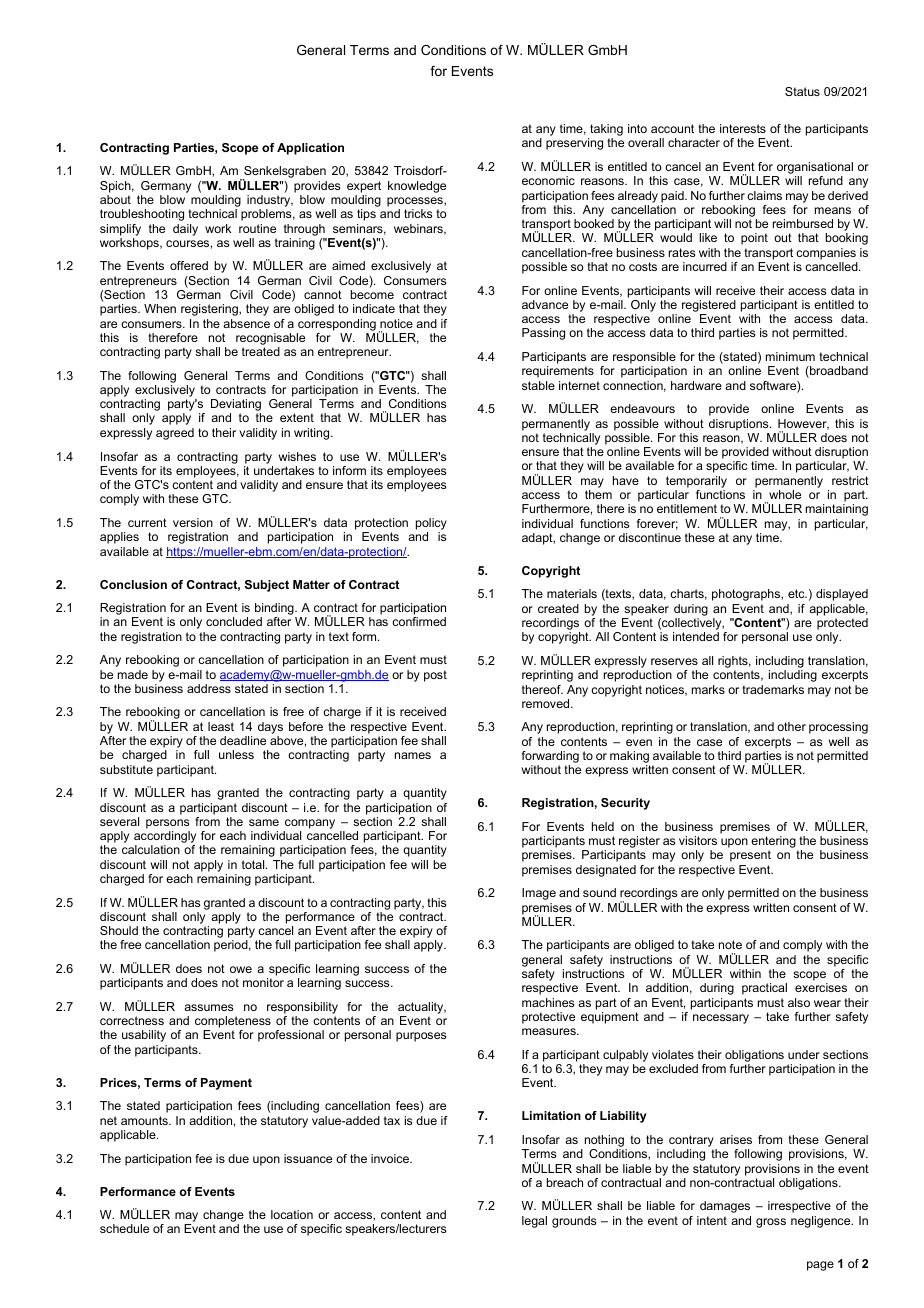 This screenshot has height=1308, width=924. Describe the element at coordinates (539, 894) in the screenshot. I see `Image` at that location.
